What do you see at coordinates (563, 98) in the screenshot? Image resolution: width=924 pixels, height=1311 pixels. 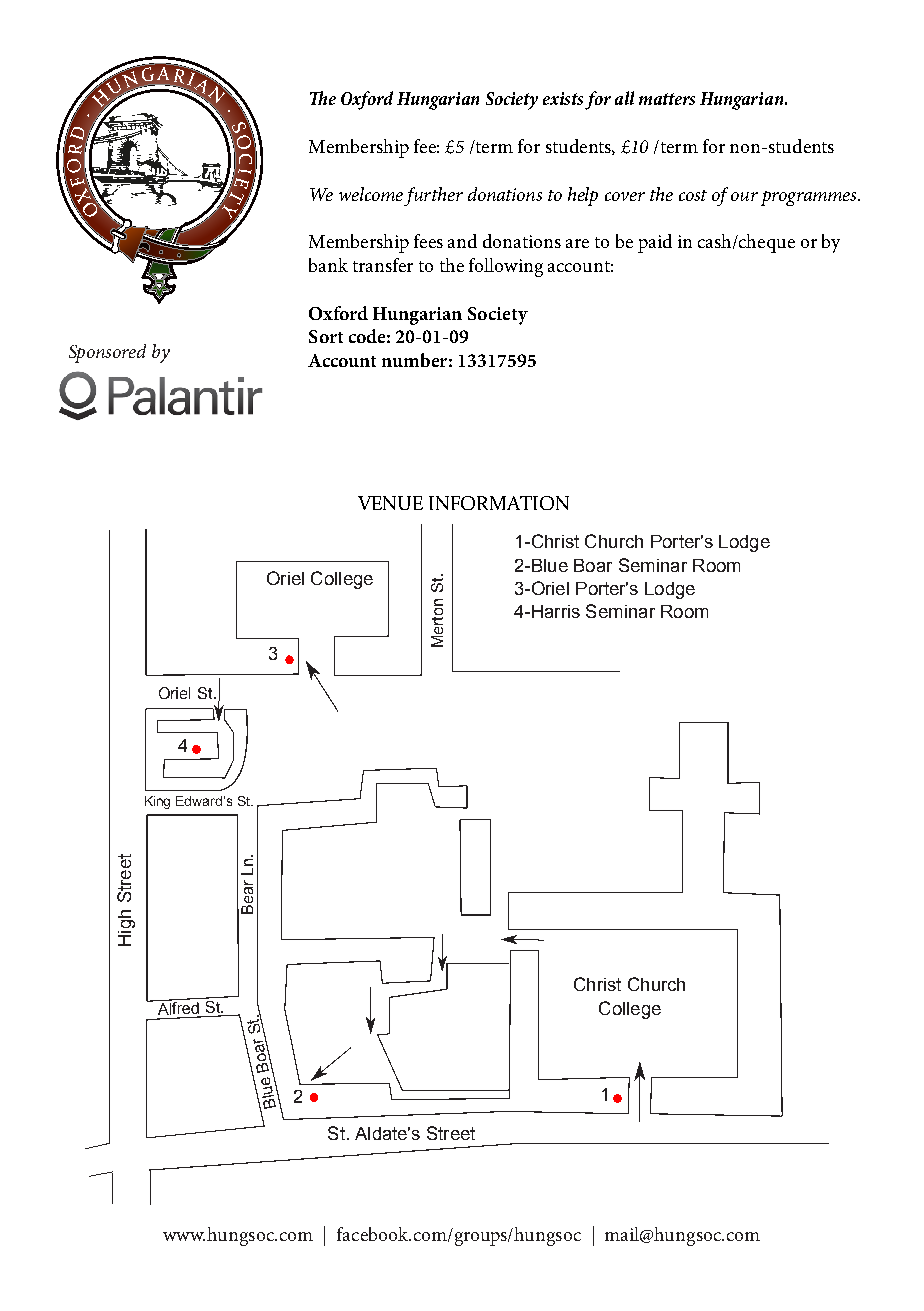 I see `exists` at bounding box center [563, 98].
